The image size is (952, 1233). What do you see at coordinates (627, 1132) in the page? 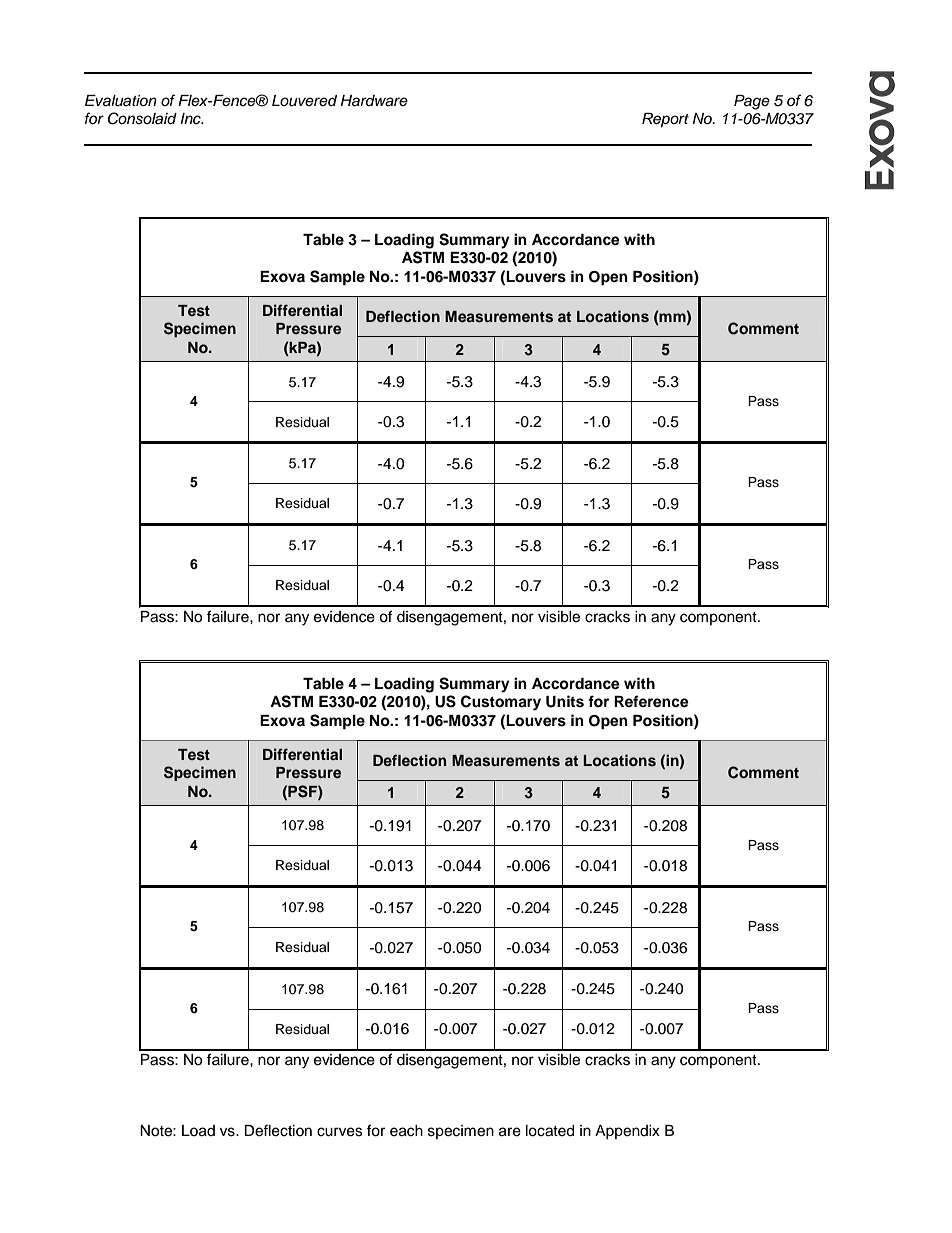
I see `Appendix` at bounding box center [627, 1132].
